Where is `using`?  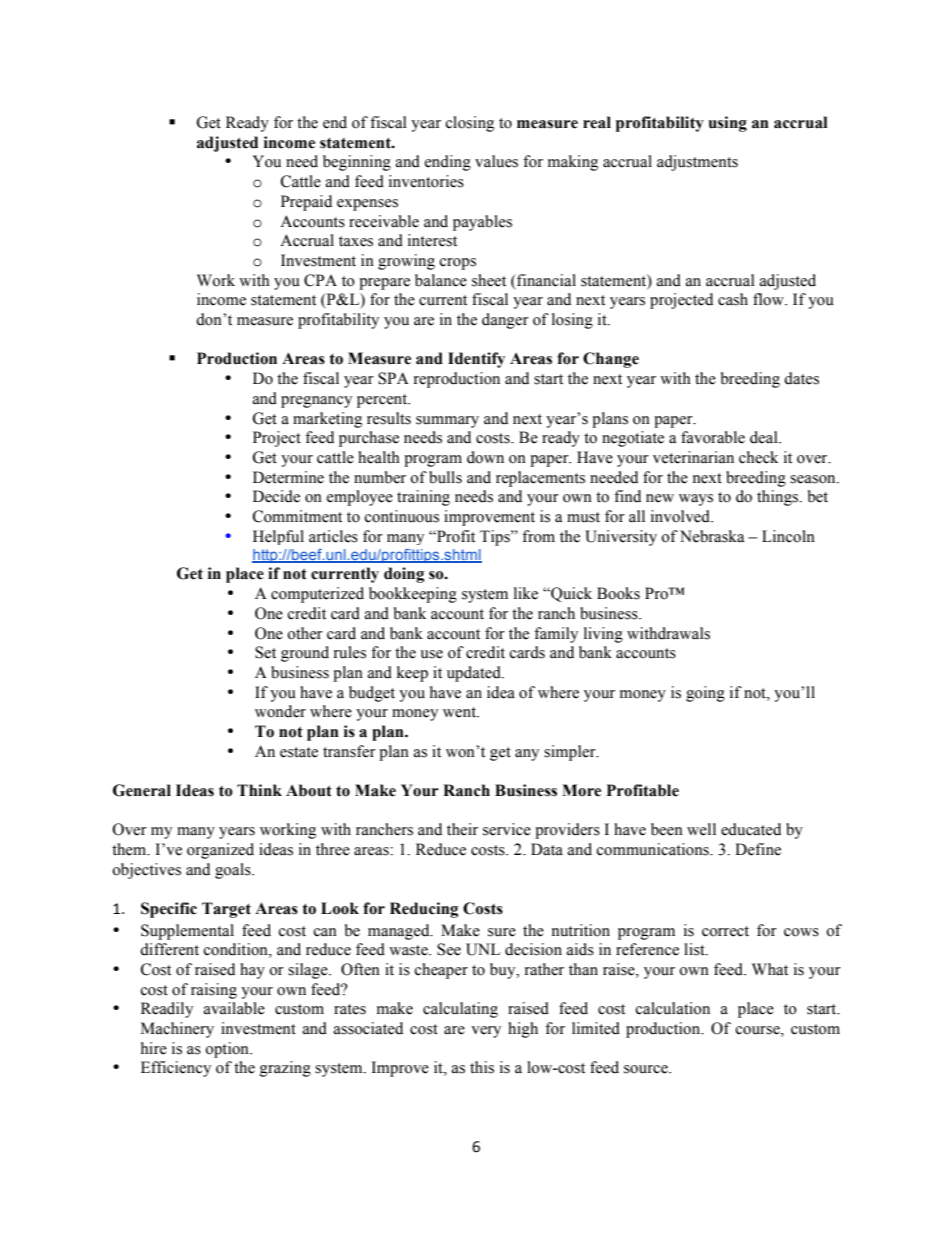 using is located at coordinates (727, 124).
